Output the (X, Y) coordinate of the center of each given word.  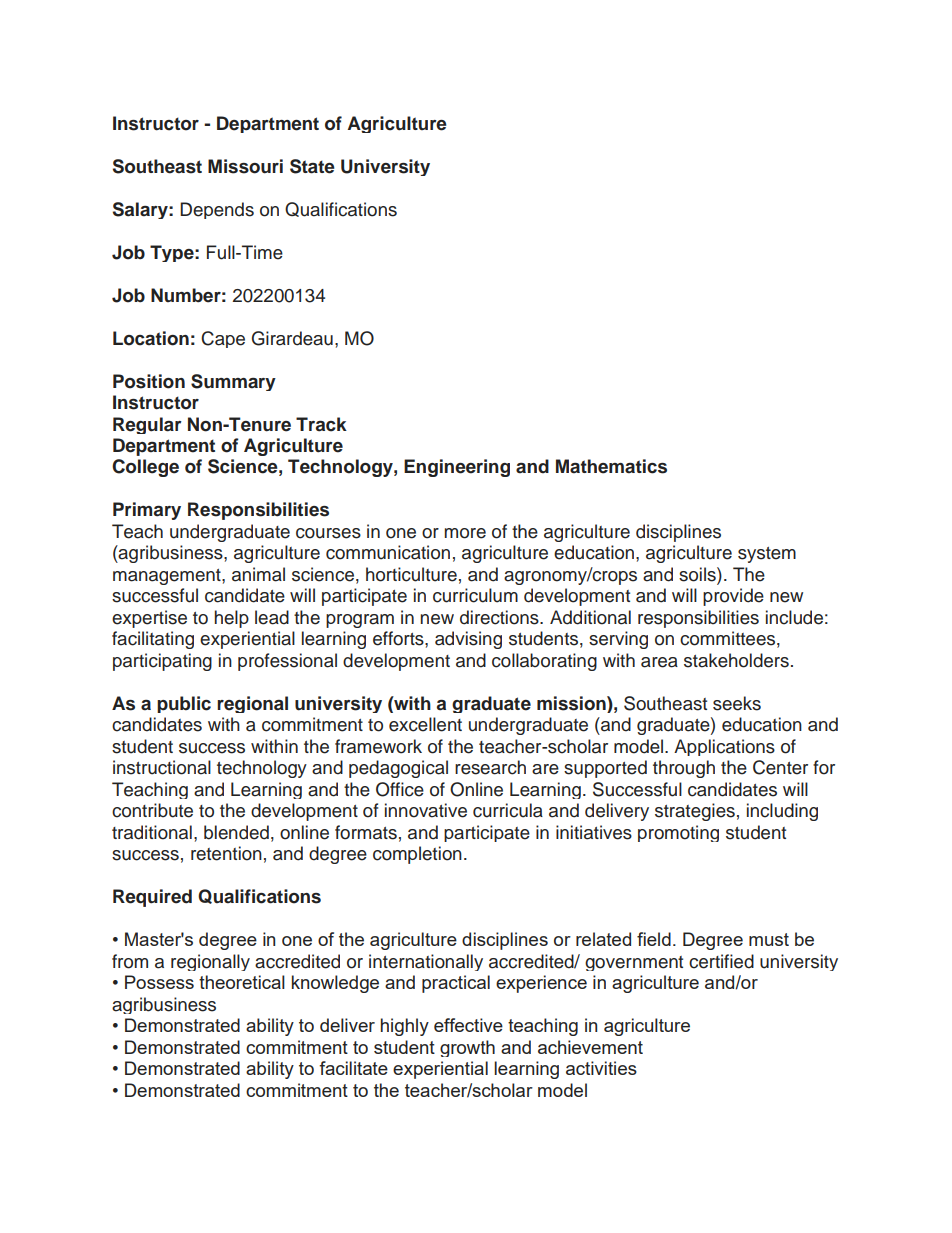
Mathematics (611, 466)
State (312, 166)
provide (733, 597)
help (231, 619)
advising (468, 640)
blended (236, 832)
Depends (217, 210)
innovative (426, 810)
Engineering (457, 468)
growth (467, 1048)
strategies (695, 812)
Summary (233, 382)
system (767, 555)
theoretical (242, 982)
